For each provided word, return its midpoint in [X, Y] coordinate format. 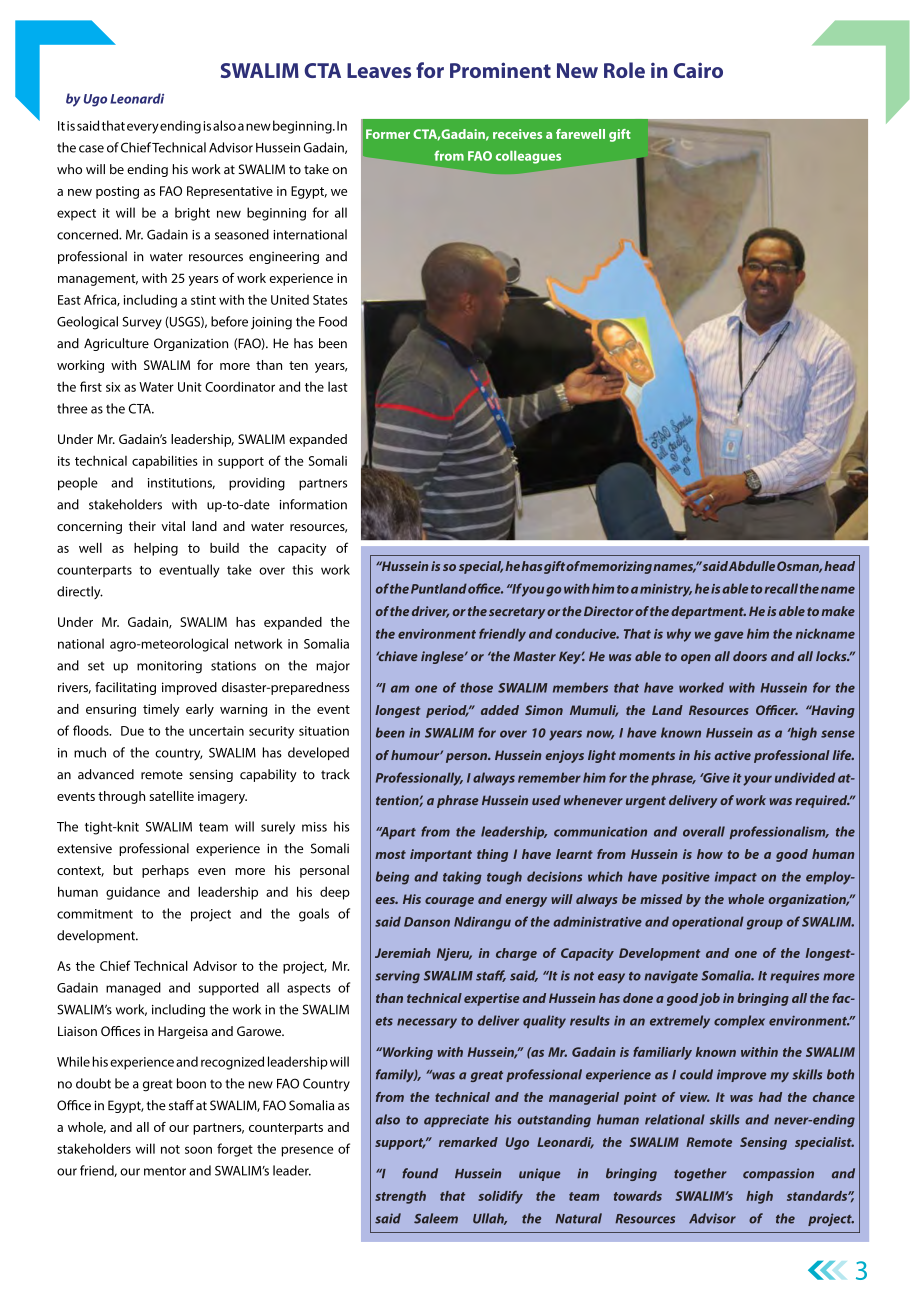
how [710, 854]
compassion [778, 1174]
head [839, 566]
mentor [165, 1171]
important [441, 855]
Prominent [500, 70]
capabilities [165, 462]
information [313, 504]
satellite [171, 796]
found [420, 1173]
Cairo [698, 70]
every [143, 128]
